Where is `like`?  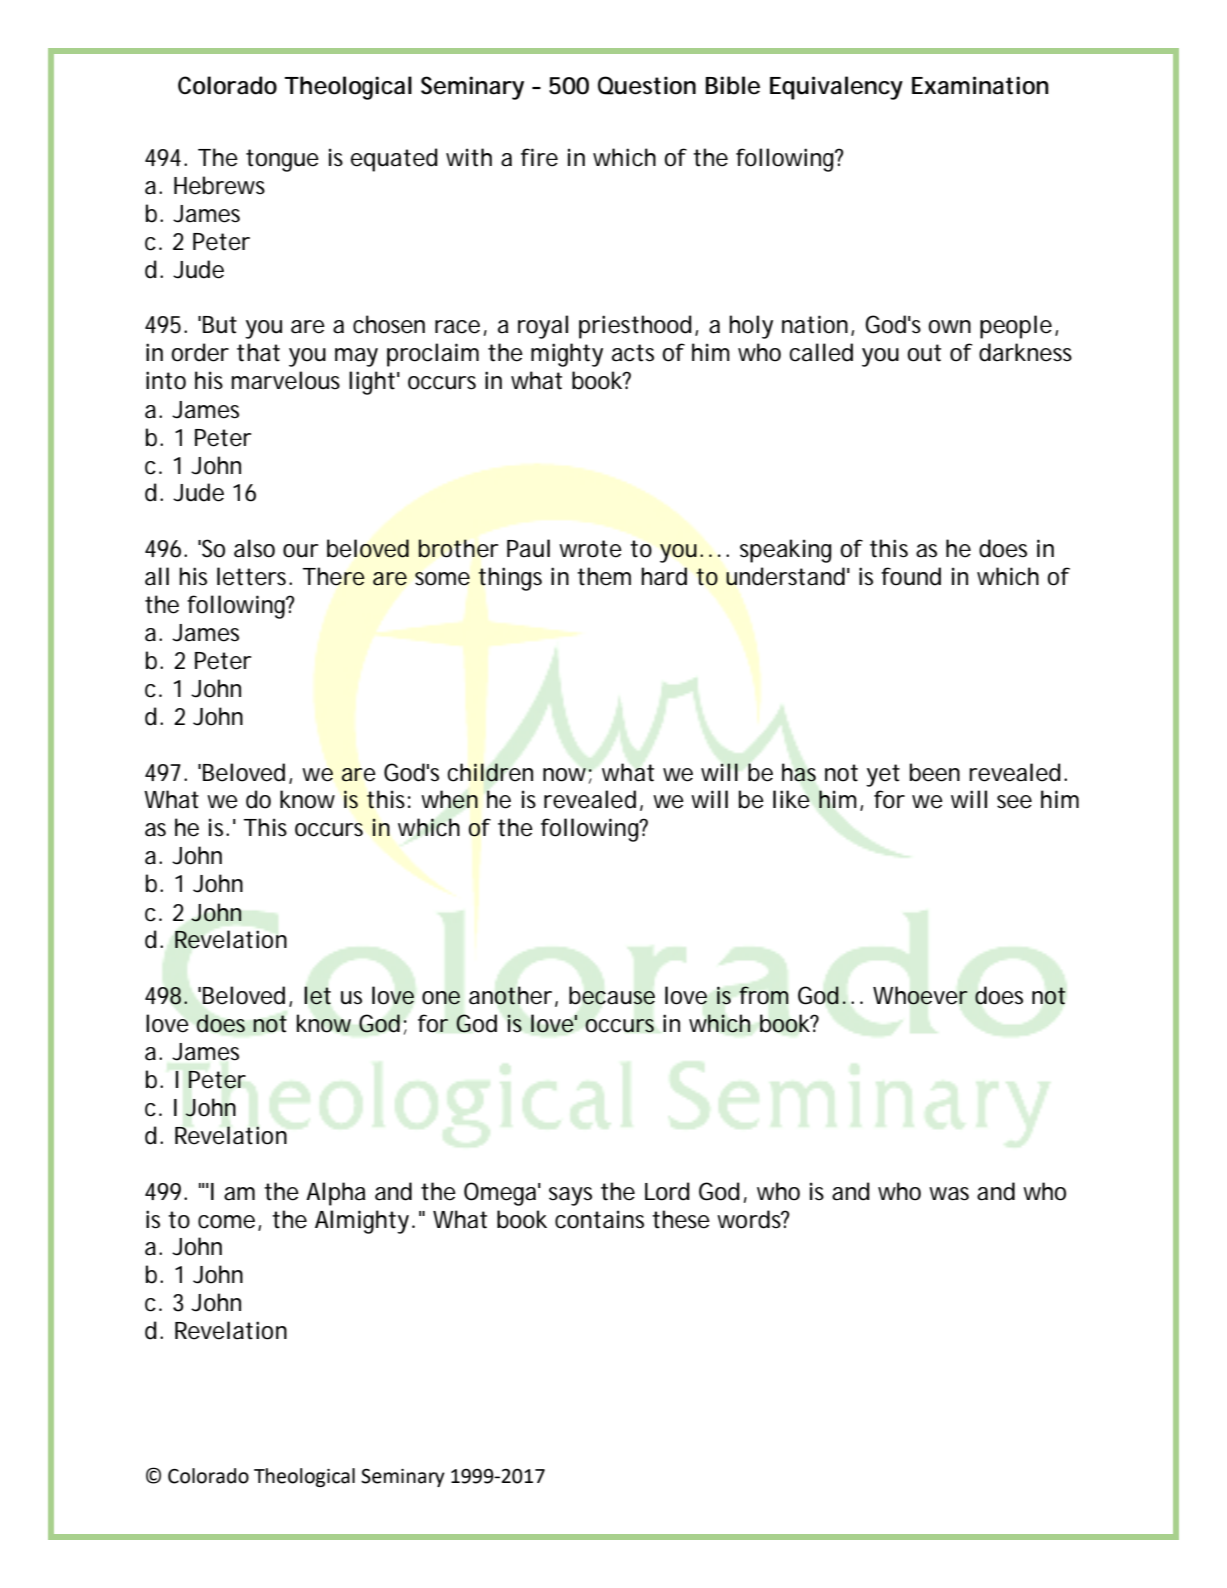
like is located at coordinates (791, 799).
